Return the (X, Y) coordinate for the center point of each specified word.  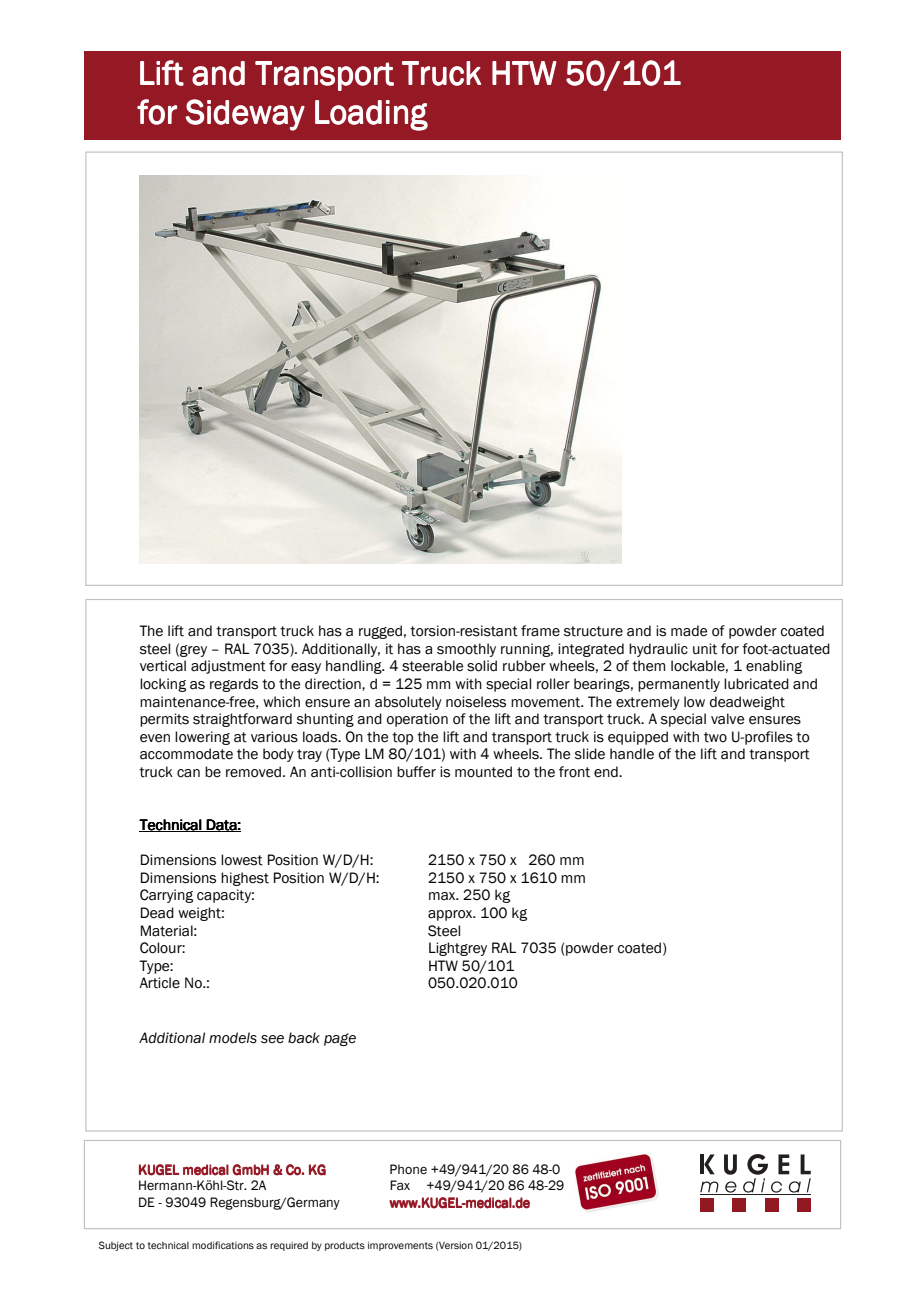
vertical (163, 666)
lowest (242, 860)
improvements (400, 1246)
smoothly (466, 650)
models (233, 1038)
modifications (223, 1245)
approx (451, 915)
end (607, 772)
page (340, 1039)
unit (705, 649)
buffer (416, 772)
